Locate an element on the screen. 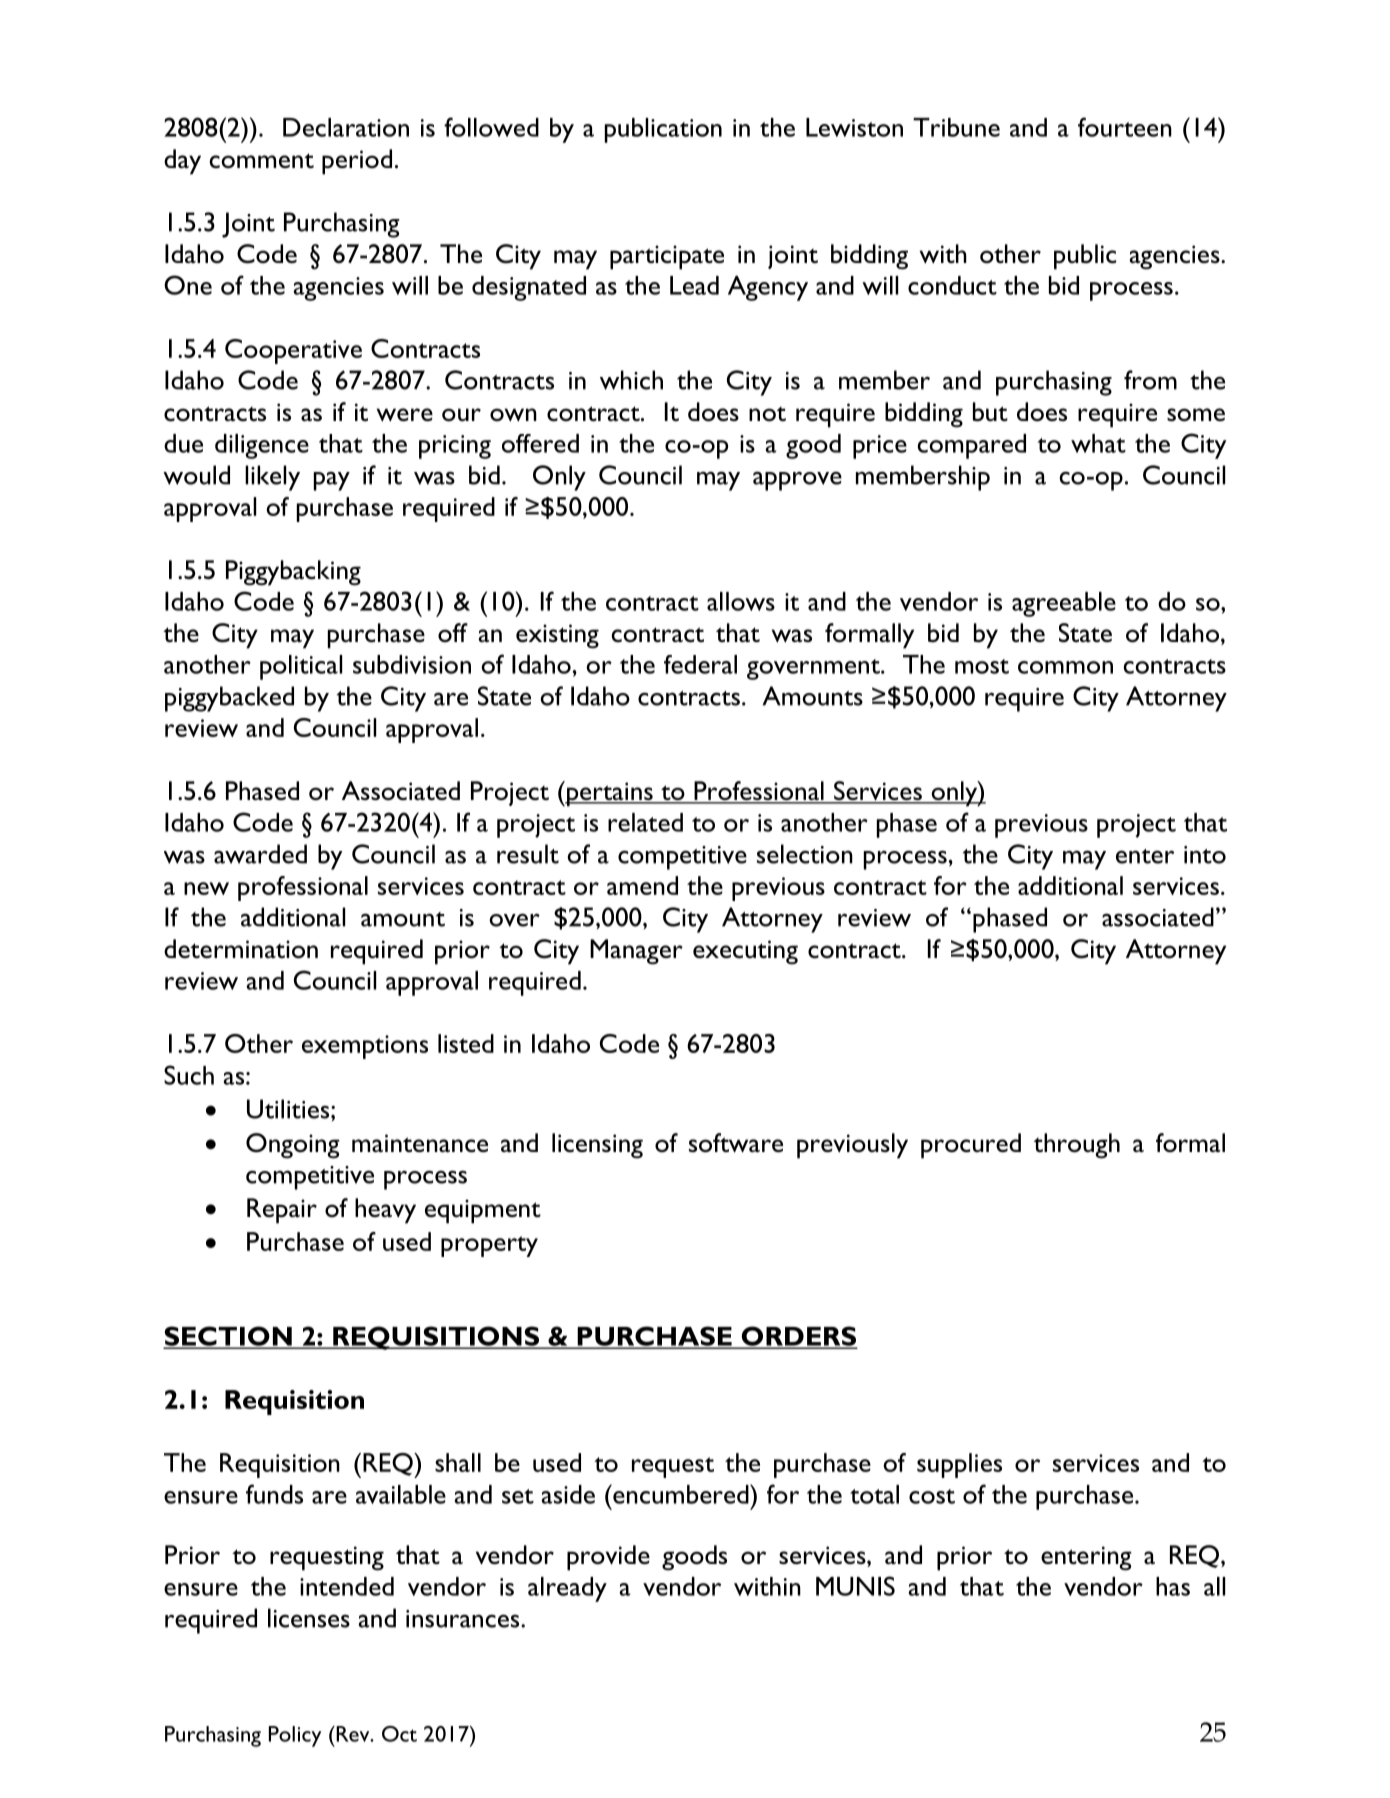 The image size is (1390, 1798). participate is located at coordinates (667, 257).
